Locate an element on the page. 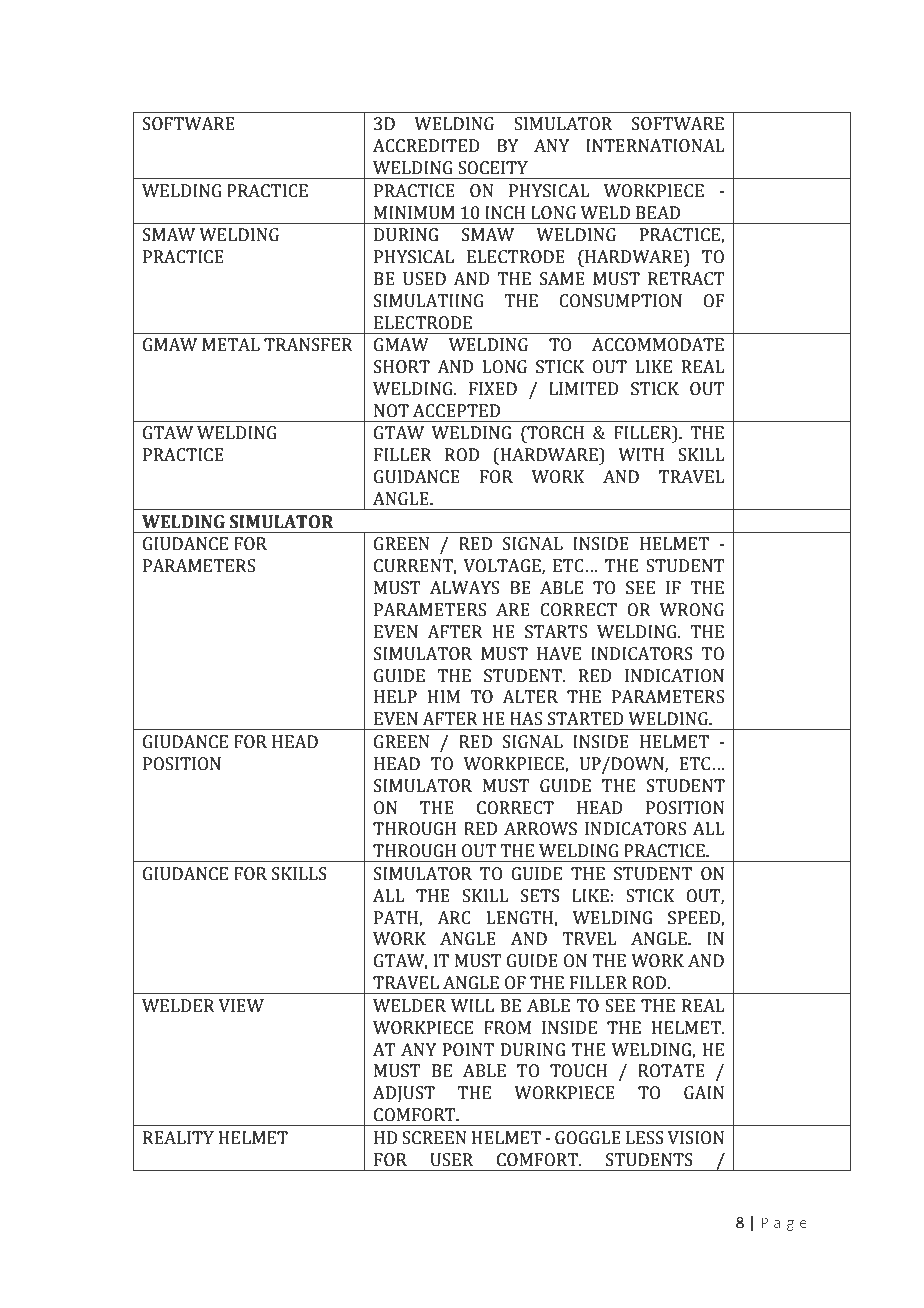 The image size is (924, 1308). HIM is located at coordinates (444, 696).
